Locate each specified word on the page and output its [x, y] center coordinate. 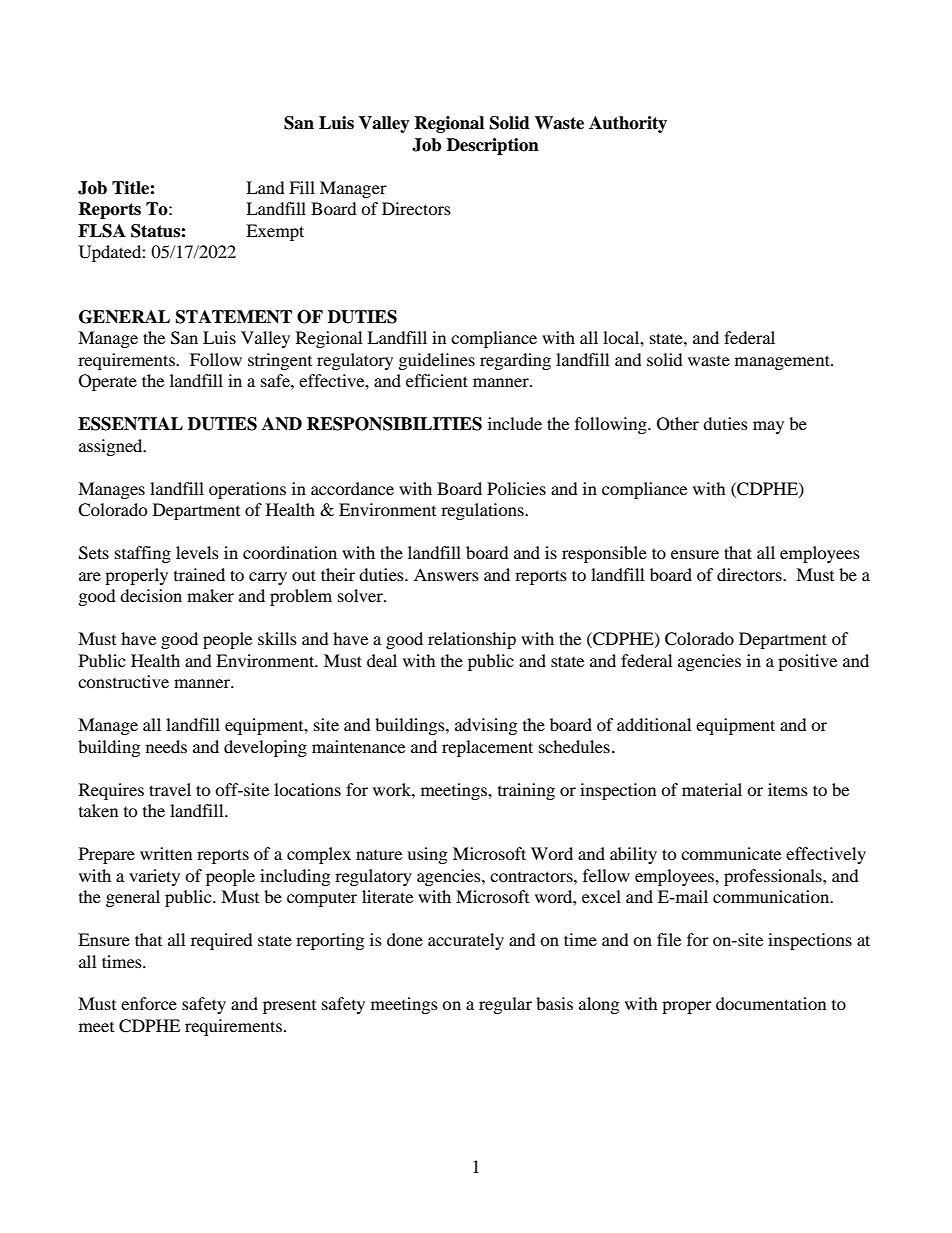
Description [493, 146]
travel [170, 789]
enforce [149, 1003]
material [712, 789]
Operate [108, 382]
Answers [446, 574]
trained [199, 574]
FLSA [102, 231]
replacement [487, 748]
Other [678, 424]
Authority [628, 124]
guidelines [437, 361]
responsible [604, 554]
